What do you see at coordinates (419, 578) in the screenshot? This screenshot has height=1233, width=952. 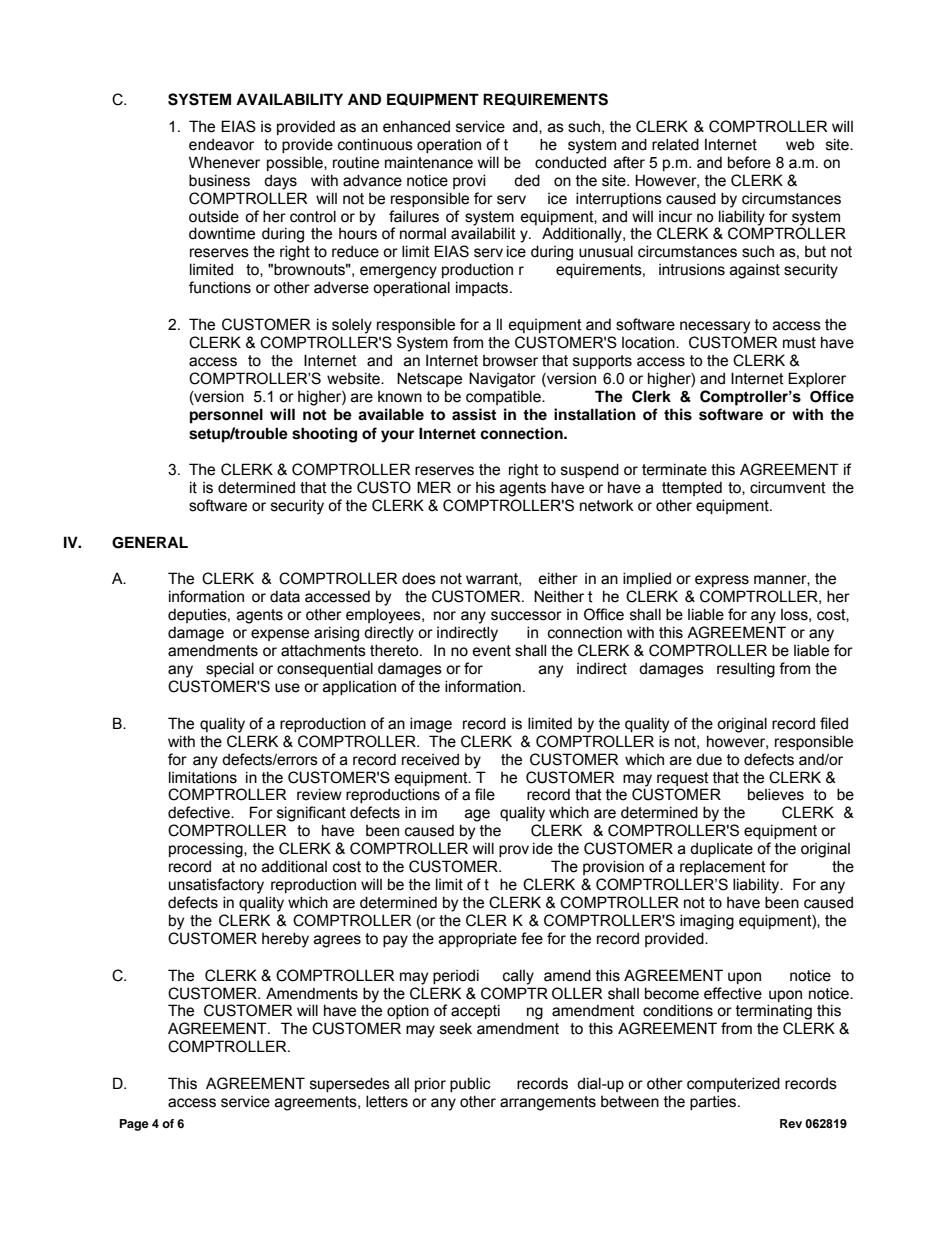 I see `does` at bounding box center [419, 578].
